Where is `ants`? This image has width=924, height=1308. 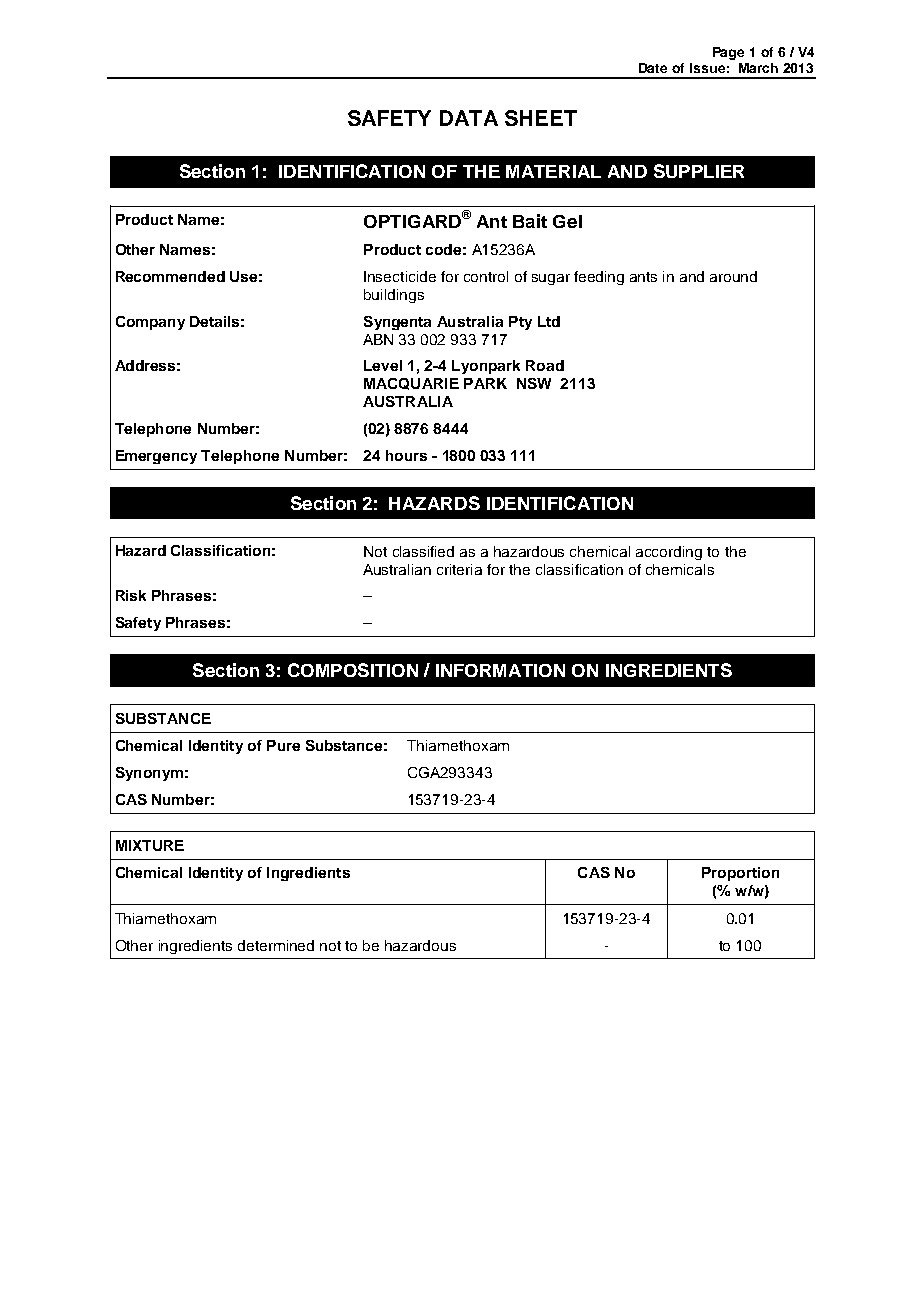
ants is located at coordinates (643, 277).
